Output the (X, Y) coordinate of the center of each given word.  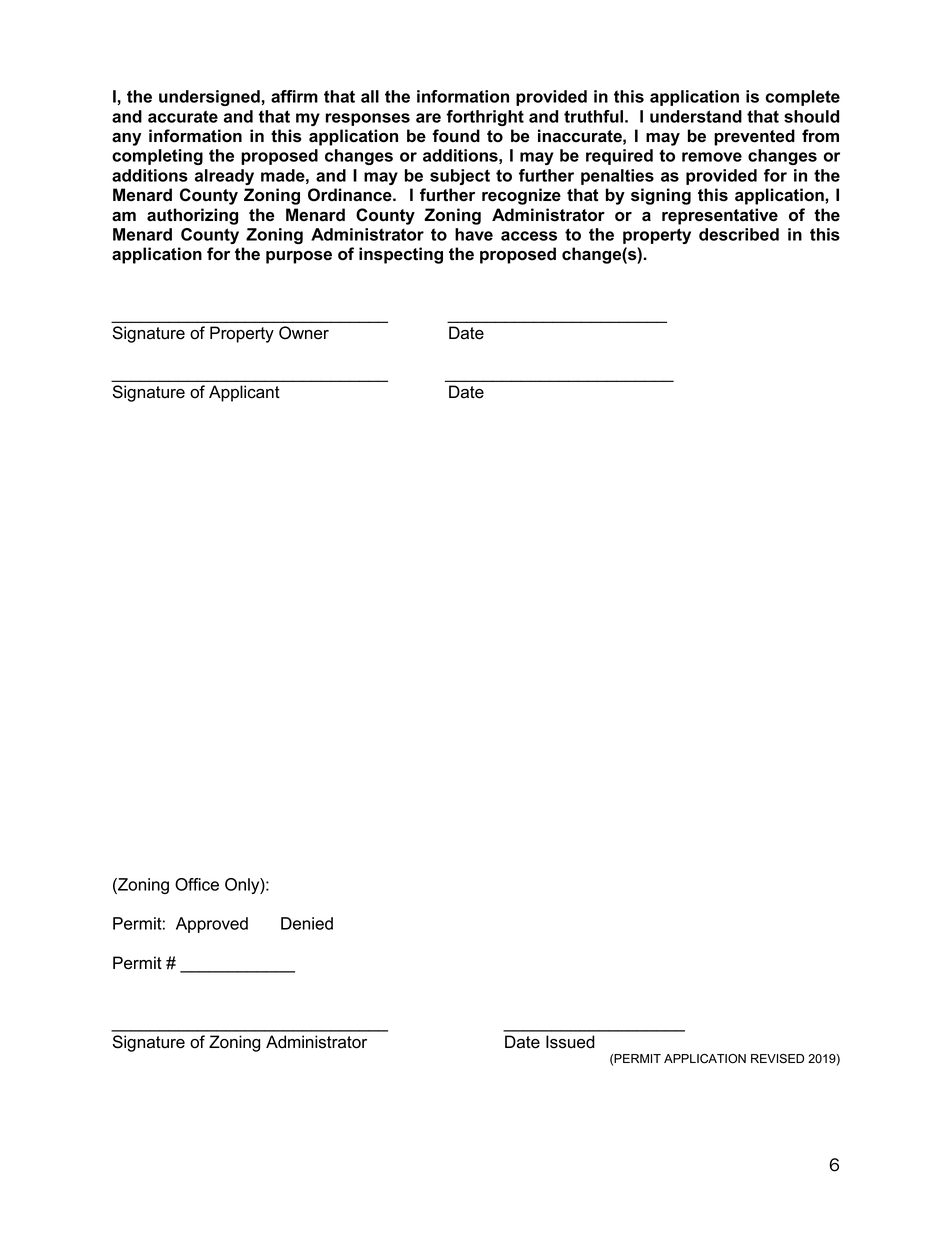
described (739, 234)
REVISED (777, 1059)
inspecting (401, 255)
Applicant (244, 393)
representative (720, 216)
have (474, 234)
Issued (570, 1042)
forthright (485, 118)
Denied (307, 923)
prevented (754, 137)
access (529, 236)
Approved (212, 925)
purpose (299, 257)
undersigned (209, 98)
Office (197, 884)
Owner (304, 333)
